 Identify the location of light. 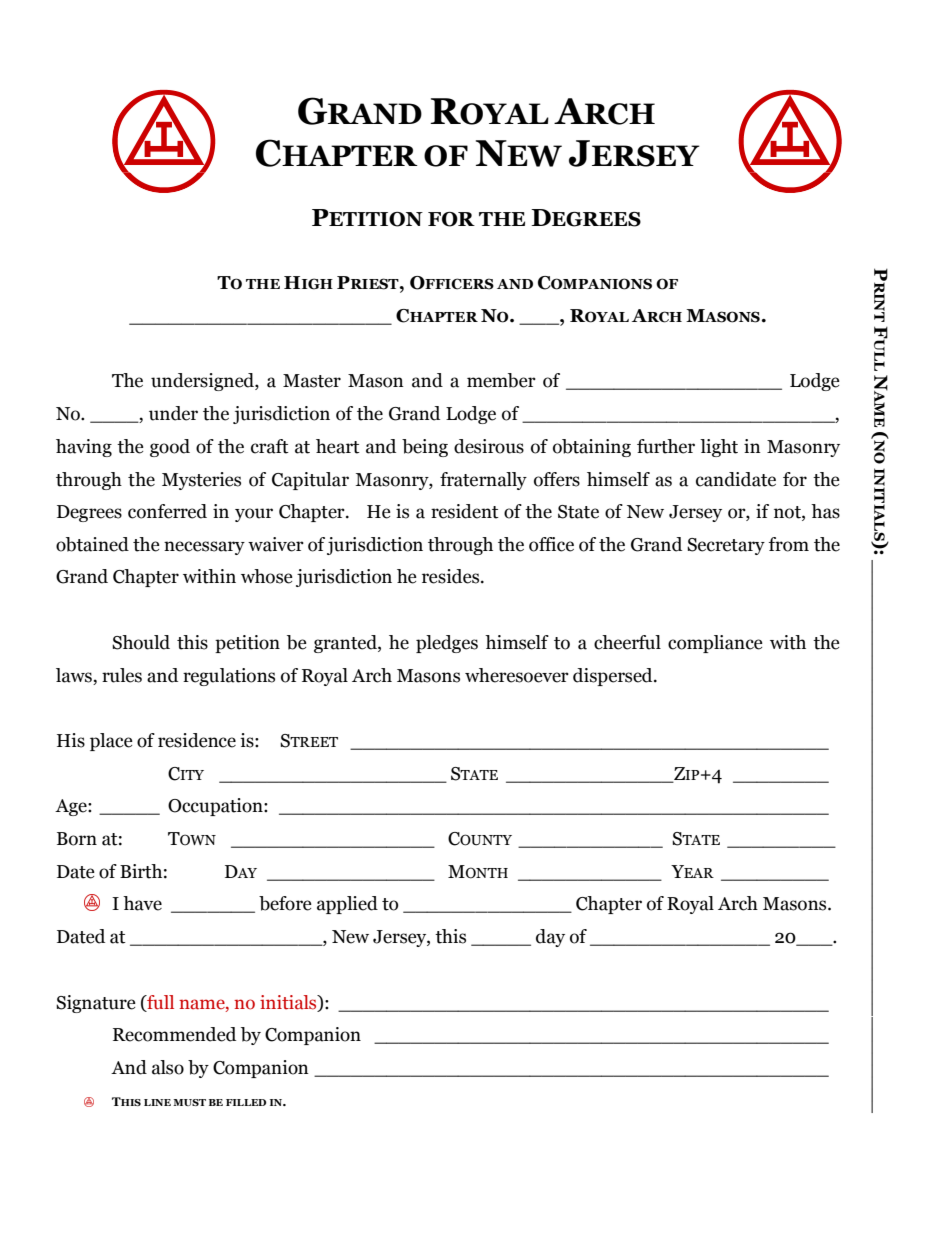
(719, 448).
